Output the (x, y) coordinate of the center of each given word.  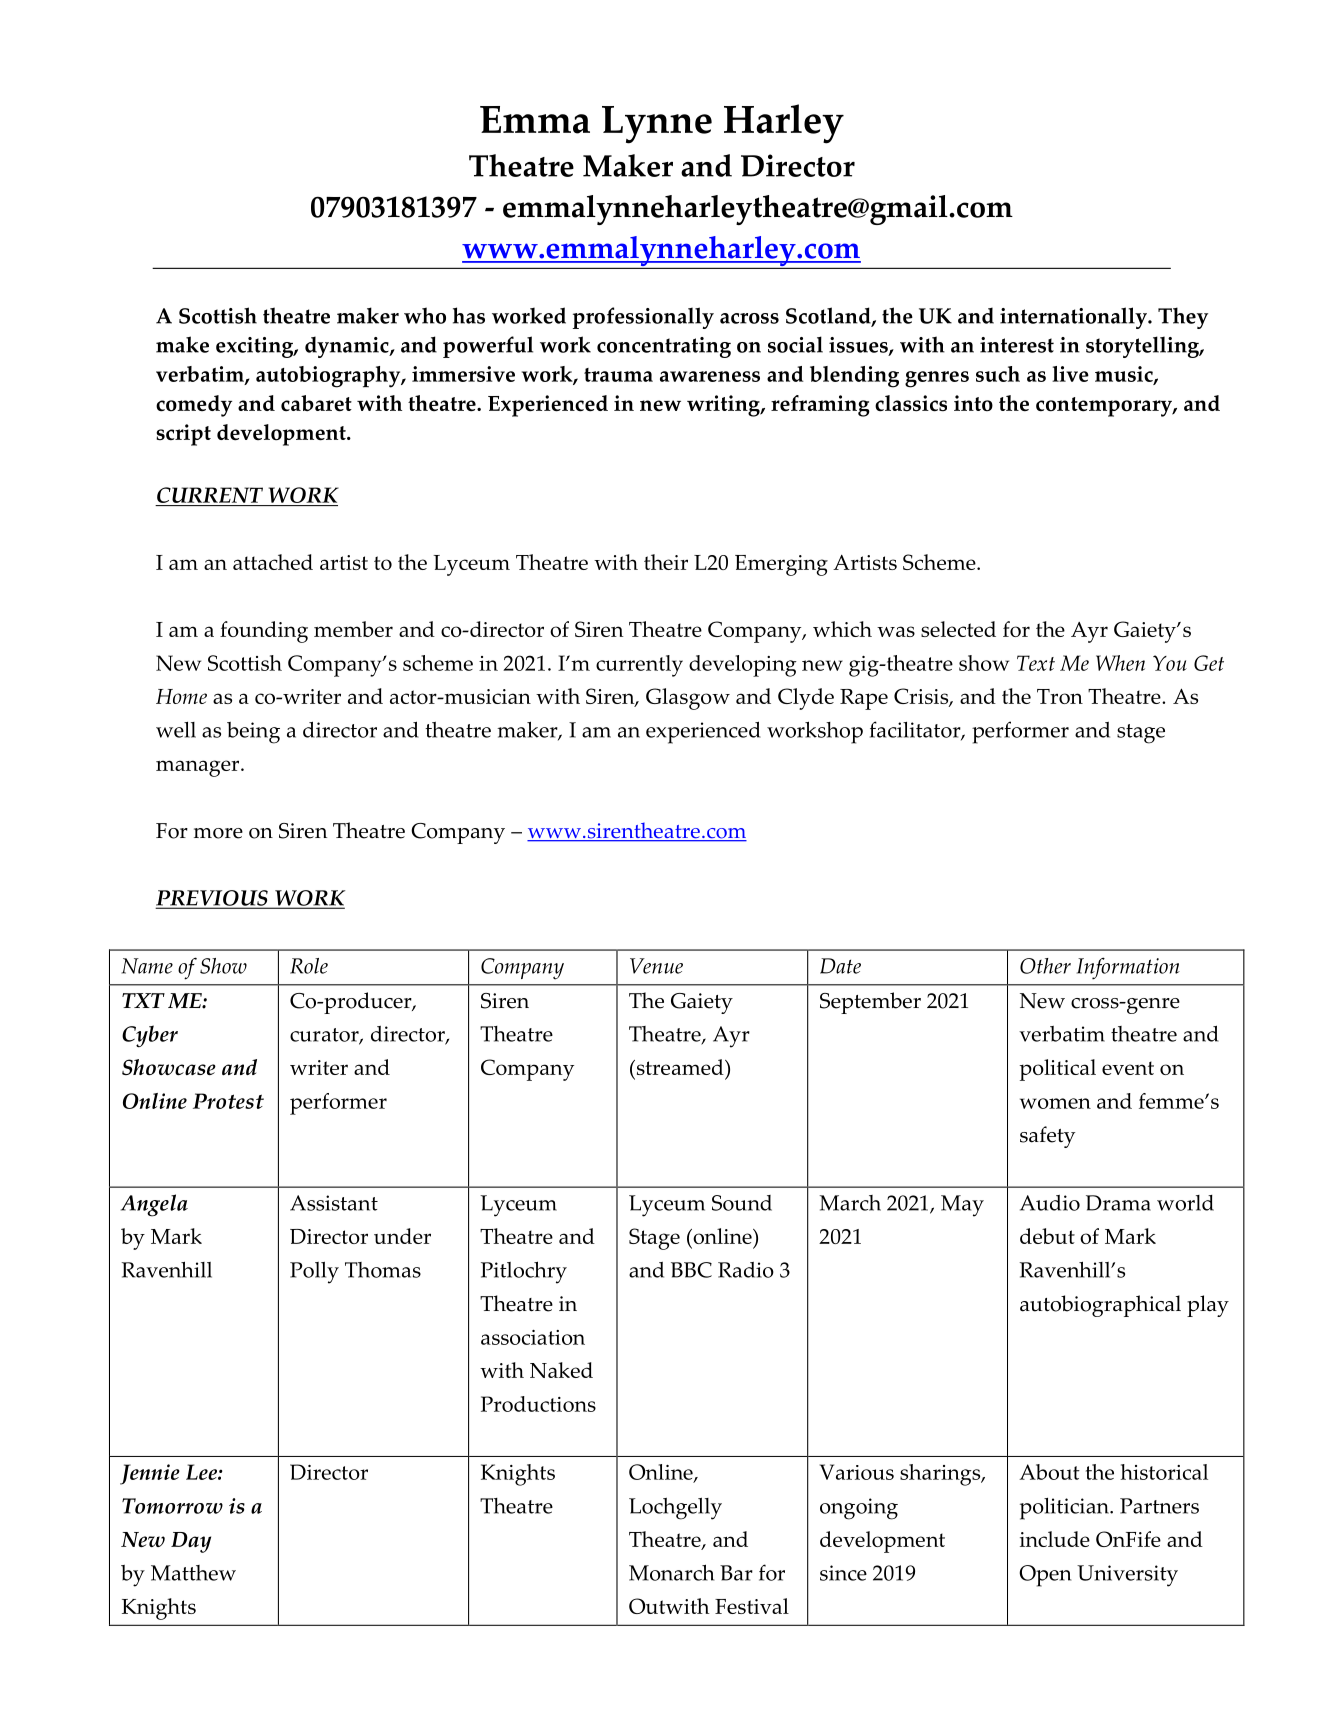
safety (1047, 1137)
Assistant (334, 1203)
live (1070, 374)
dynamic (348, 347)
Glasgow (688, 699)
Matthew (193, 1573)
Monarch (671, 1572)
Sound (742, 1203)
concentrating (664, 347)
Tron (1060, 696)
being (253, 733)
